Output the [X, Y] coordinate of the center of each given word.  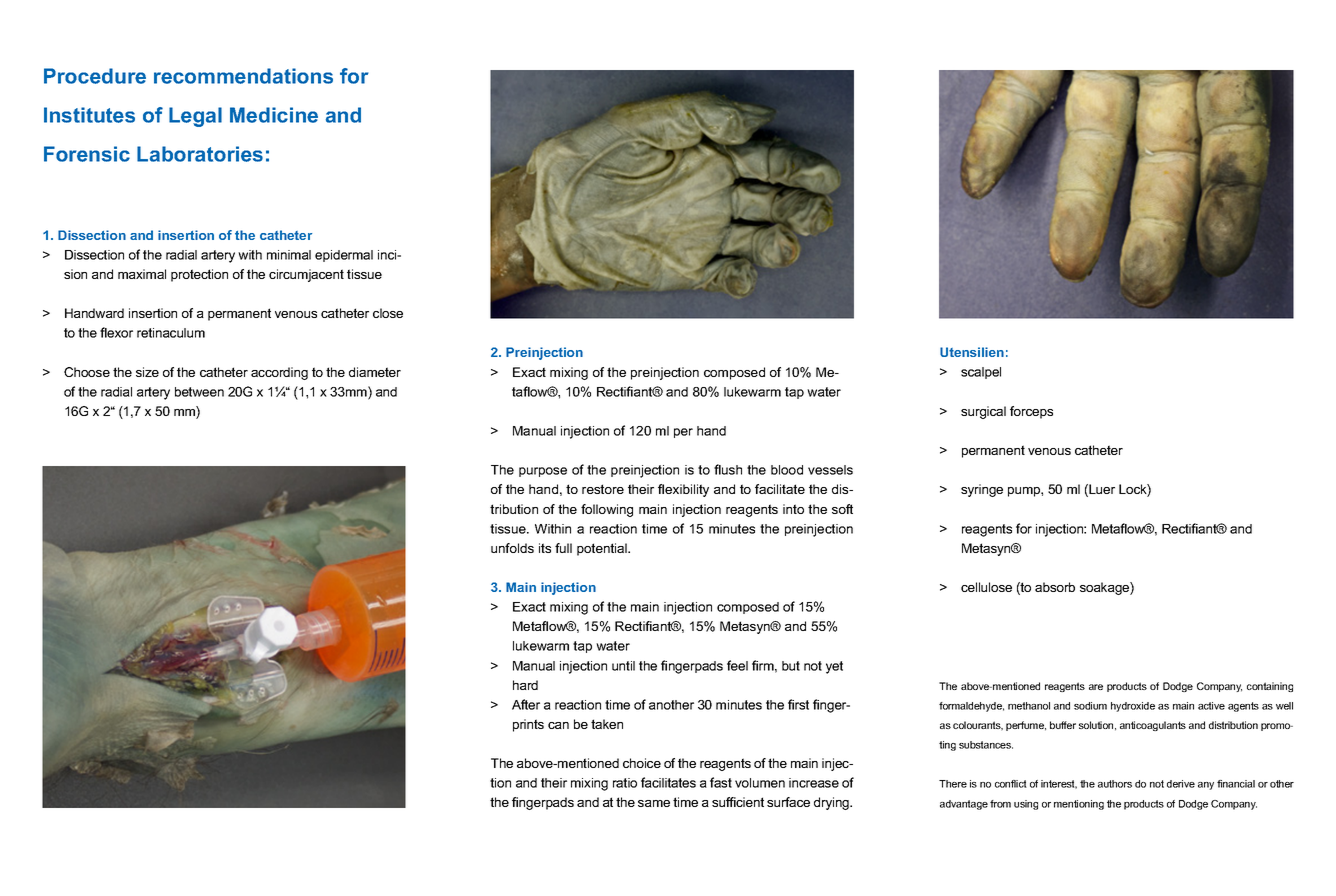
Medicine [274, 115]
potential [603, 549]
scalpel [981, 373]
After [526, 704]
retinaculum [171, 333]
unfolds [512, 548]
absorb [1055, 587]
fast [721, 782]
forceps [1031, 412]
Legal [195, 117]
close [388, 313]
